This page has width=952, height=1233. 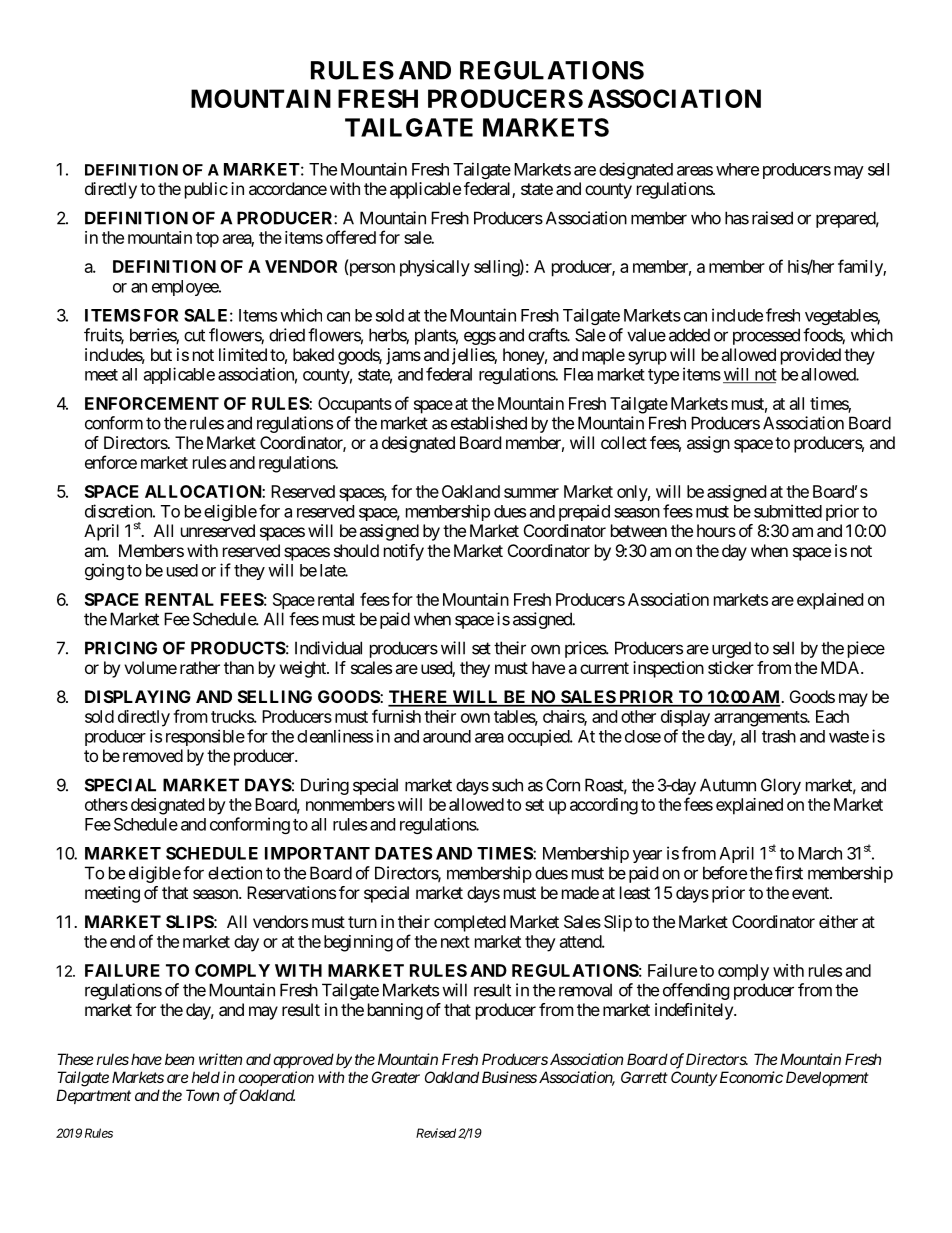 What do you see at coordinates (161, 354) in the page?
I see `but` at bounding box center [161, 354].
